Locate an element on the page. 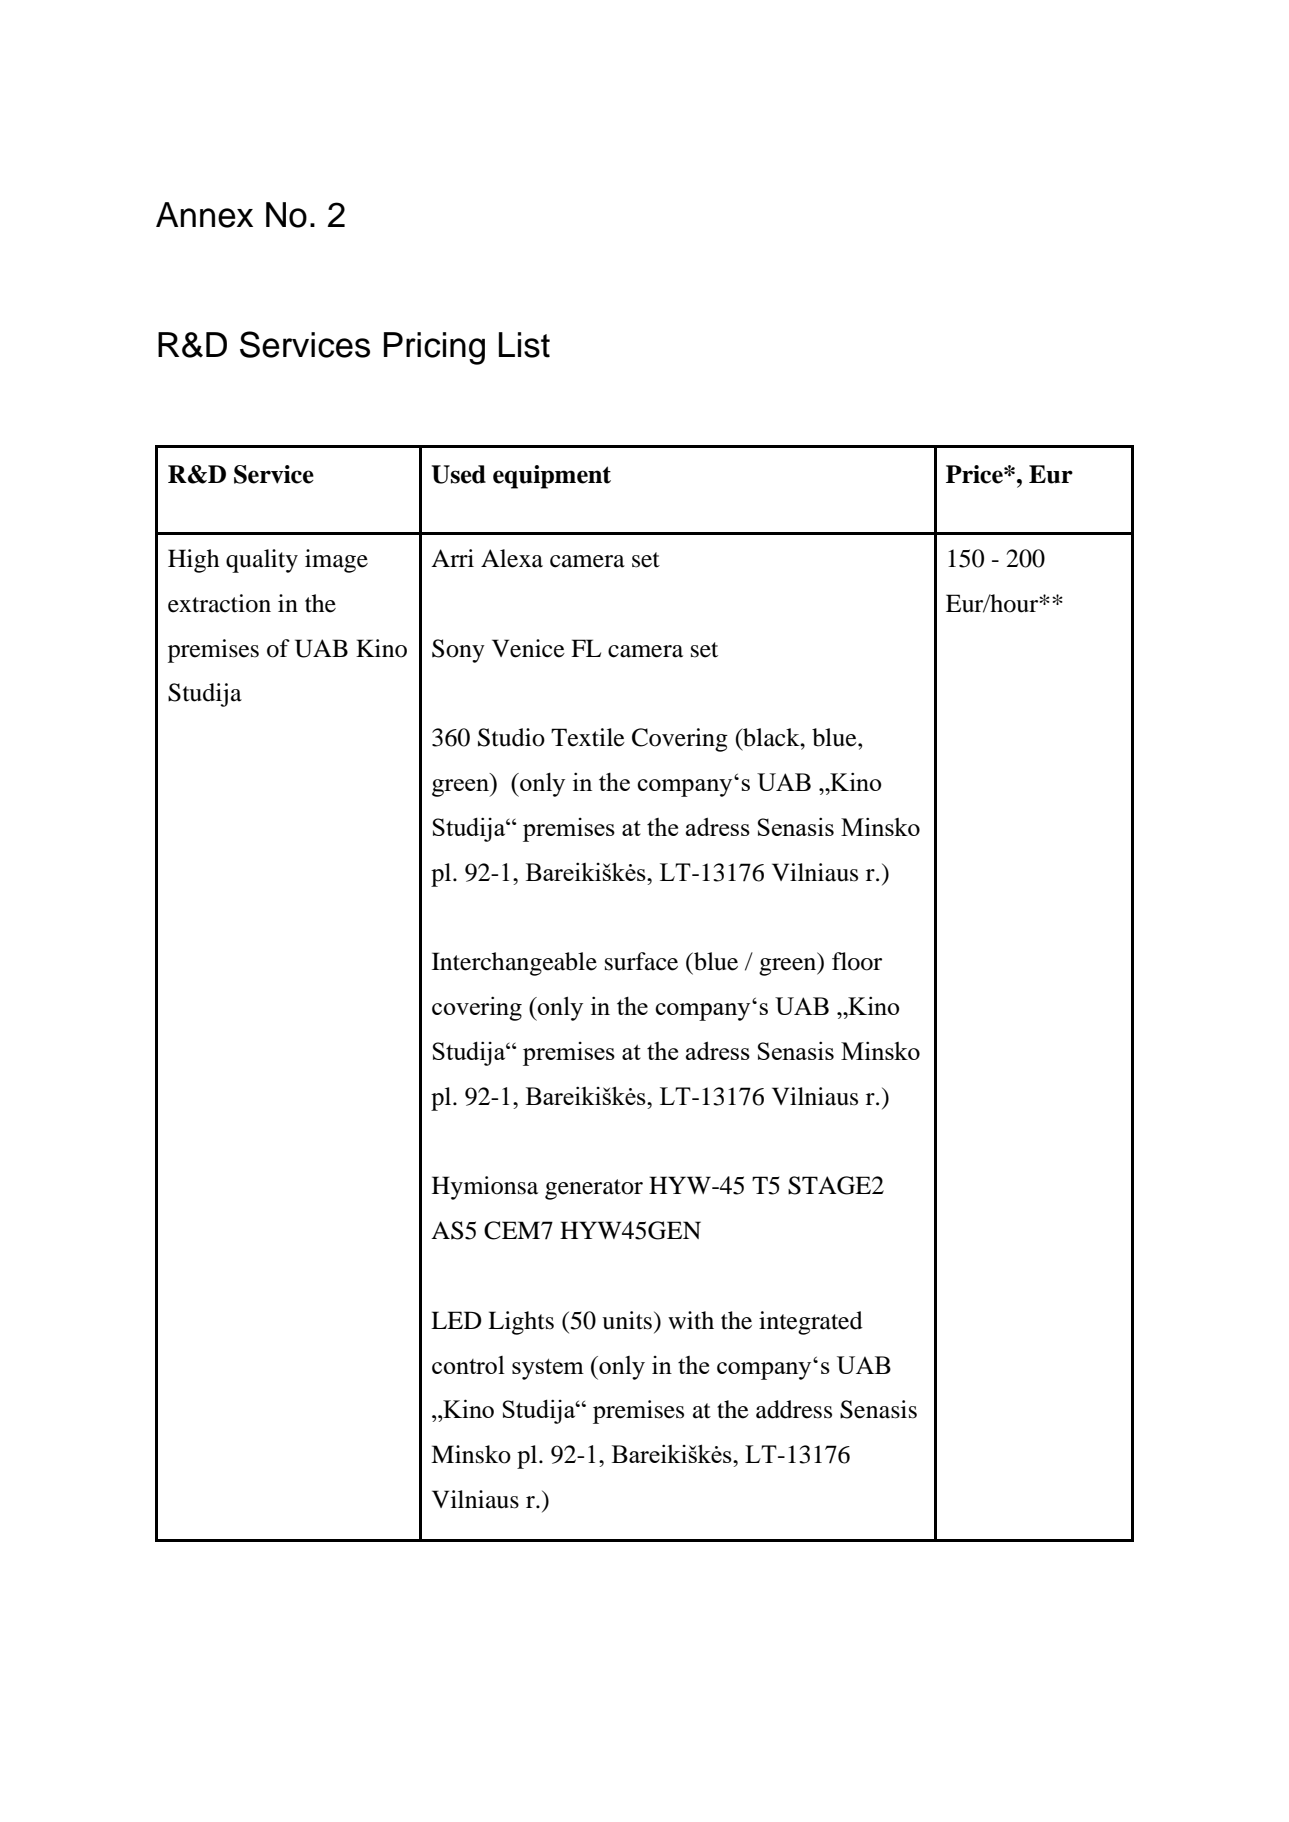  extraction is located at coordinates (219, 603).
